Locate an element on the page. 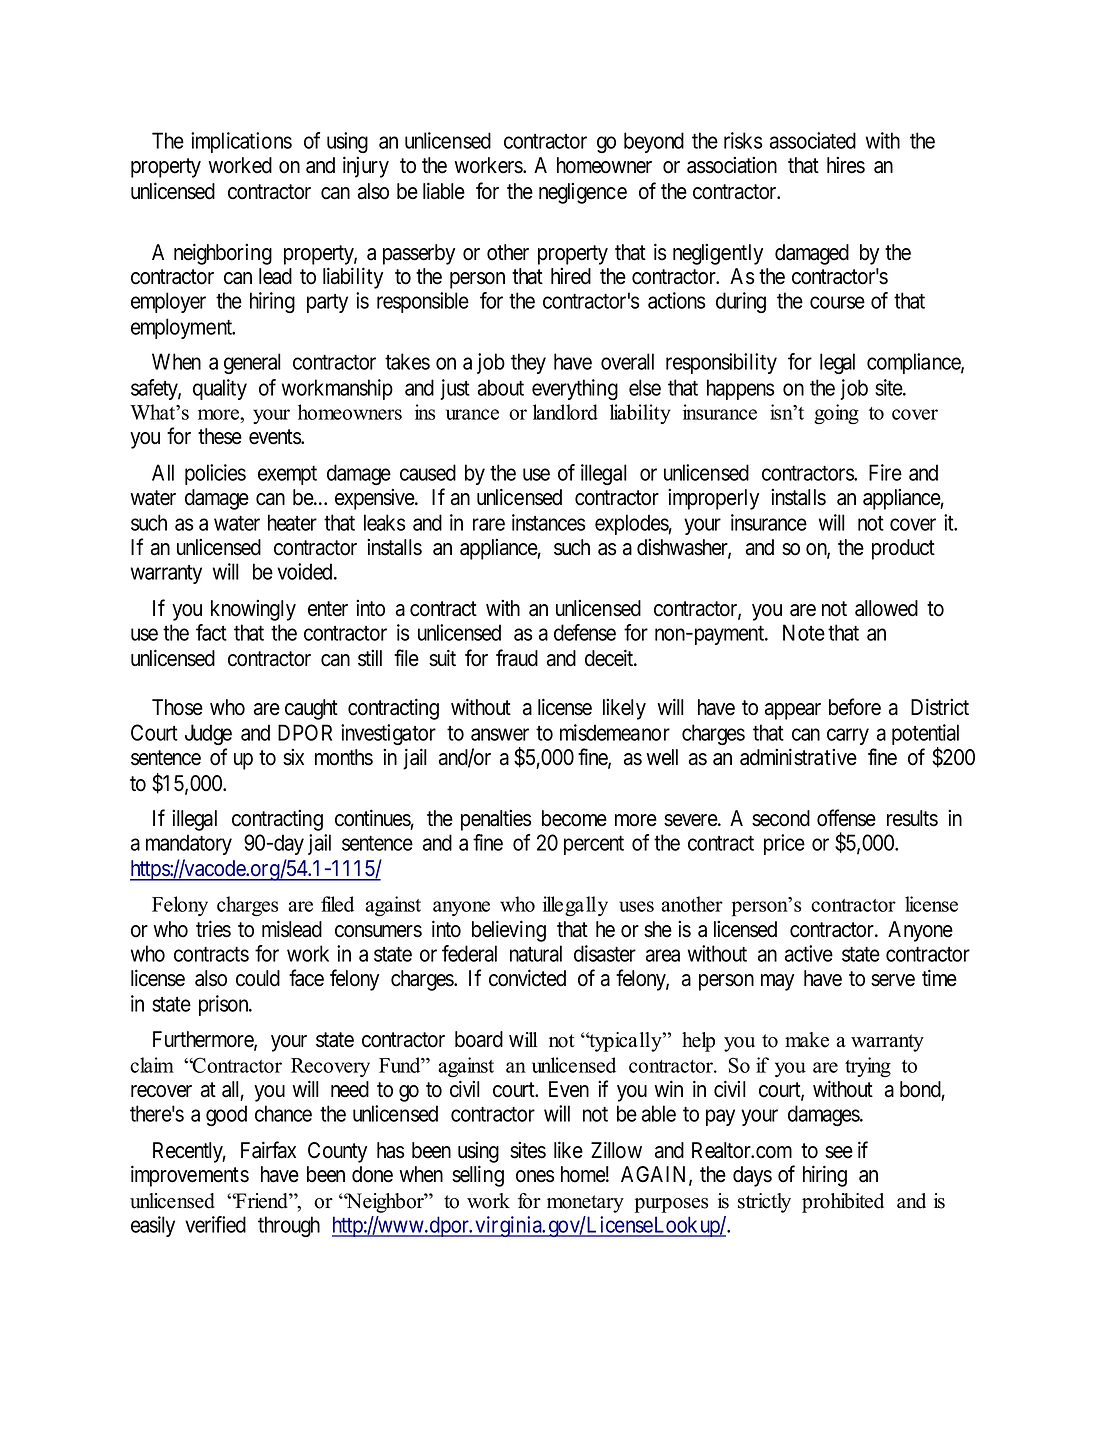  implications is located at coordinates (241, 142).
